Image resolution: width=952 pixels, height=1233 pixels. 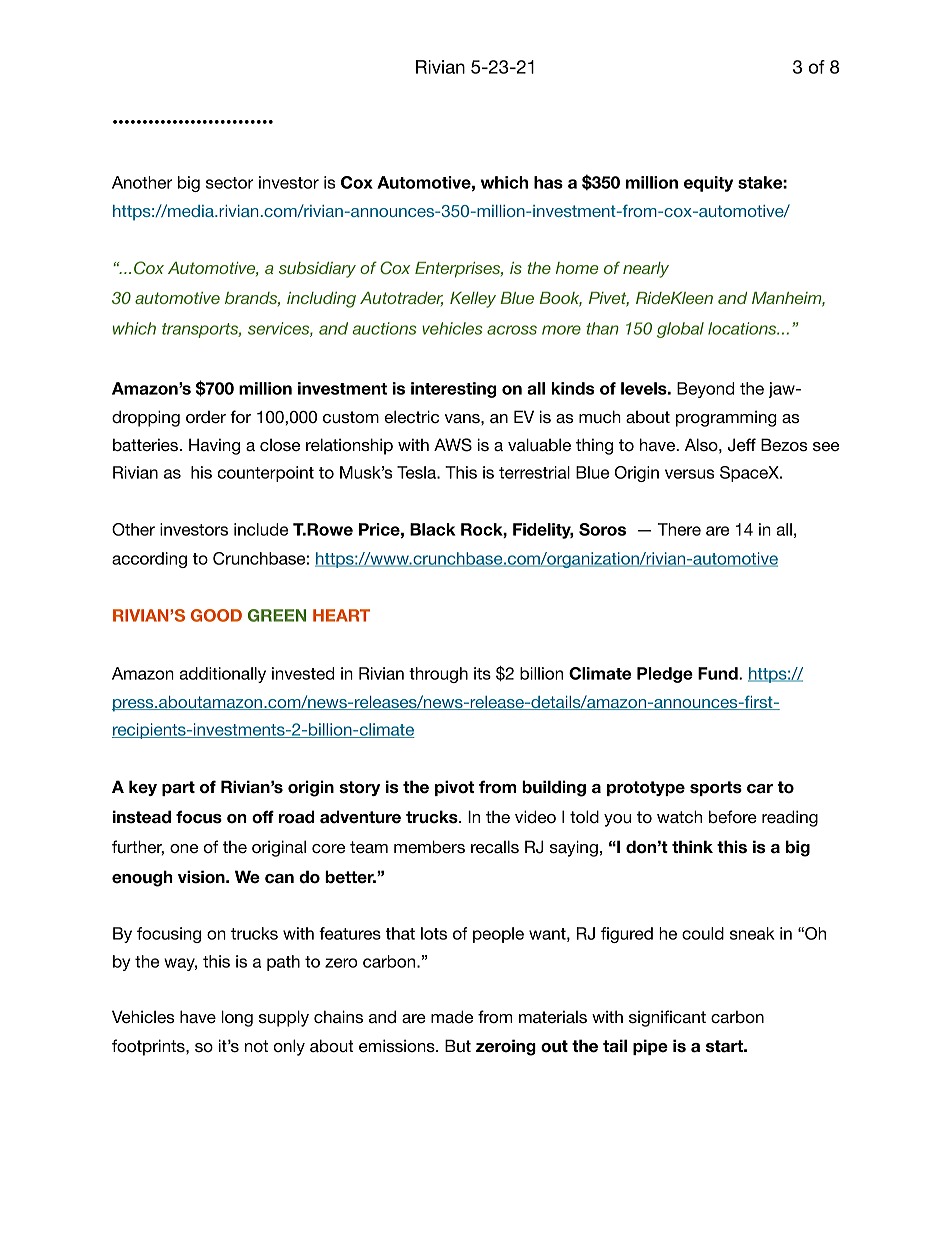 I want to click on additionally, so click(x=222, y=675).
